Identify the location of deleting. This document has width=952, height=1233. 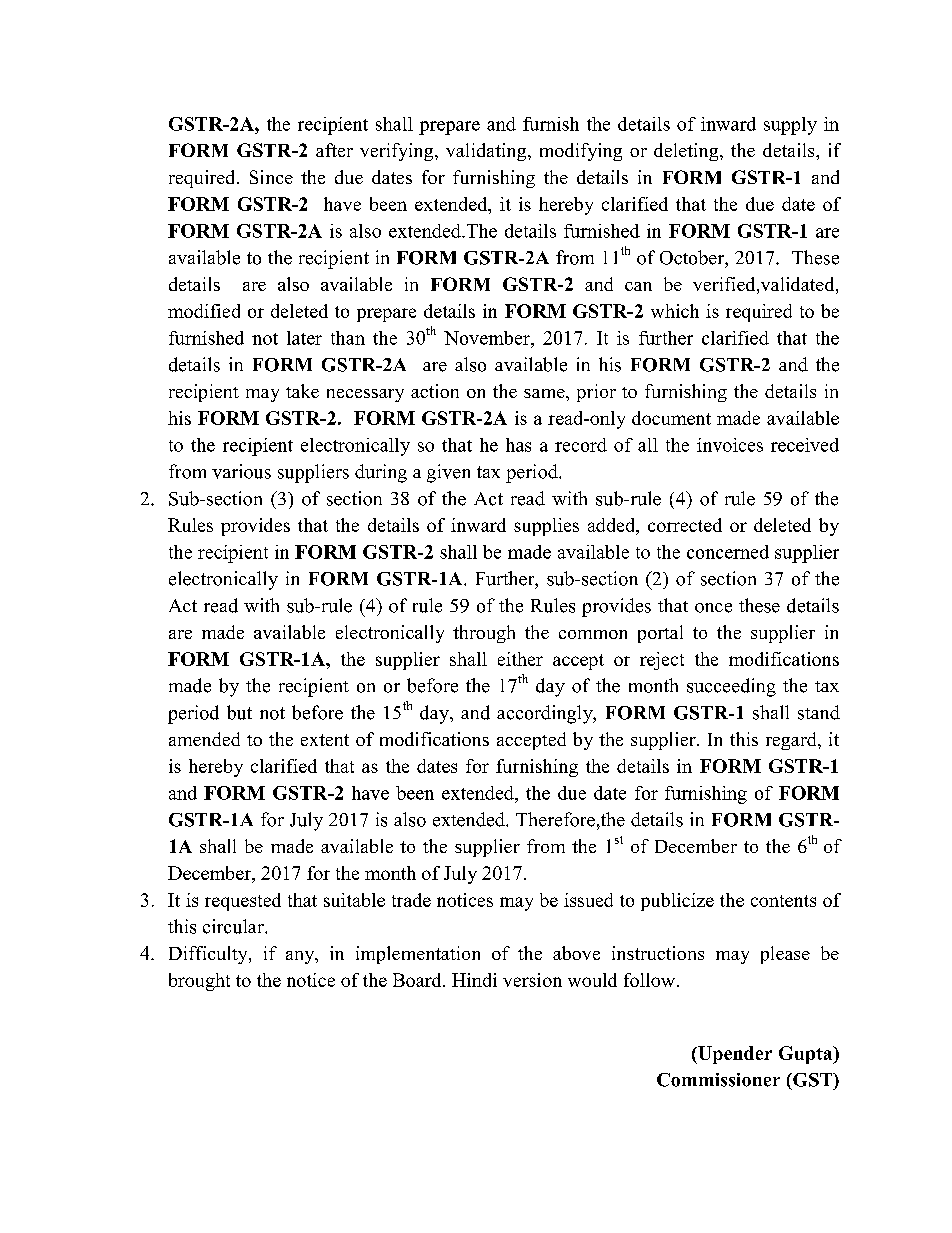
(687, 152).
